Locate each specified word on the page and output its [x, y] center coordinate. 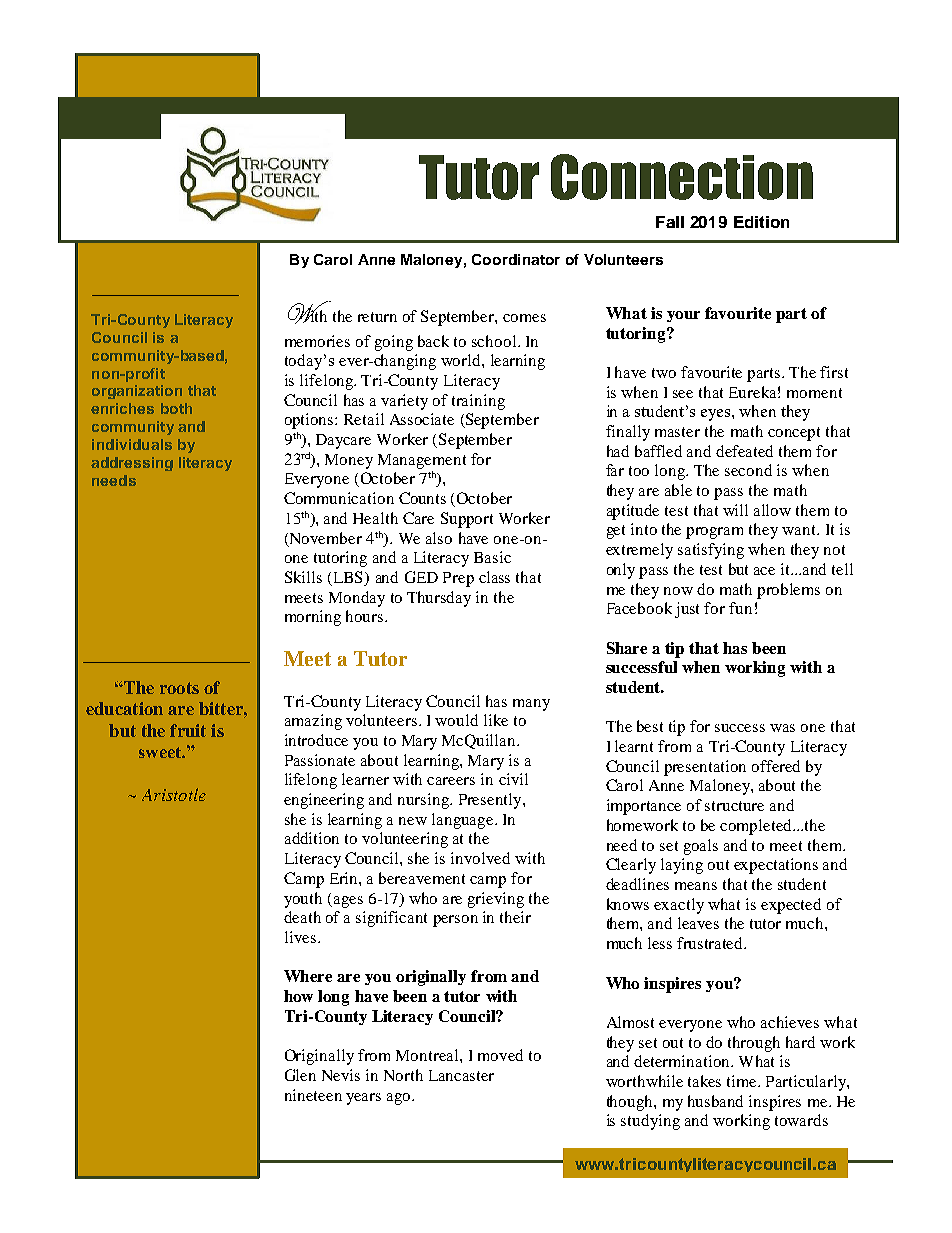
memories [317, 341]
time [743, 1081]
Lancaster [461, 1075]
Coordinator [516, 259]
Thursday [439, 599]
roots [179, 688]
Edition [761, 222]
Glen [300, 1075]
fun [740, 608]
